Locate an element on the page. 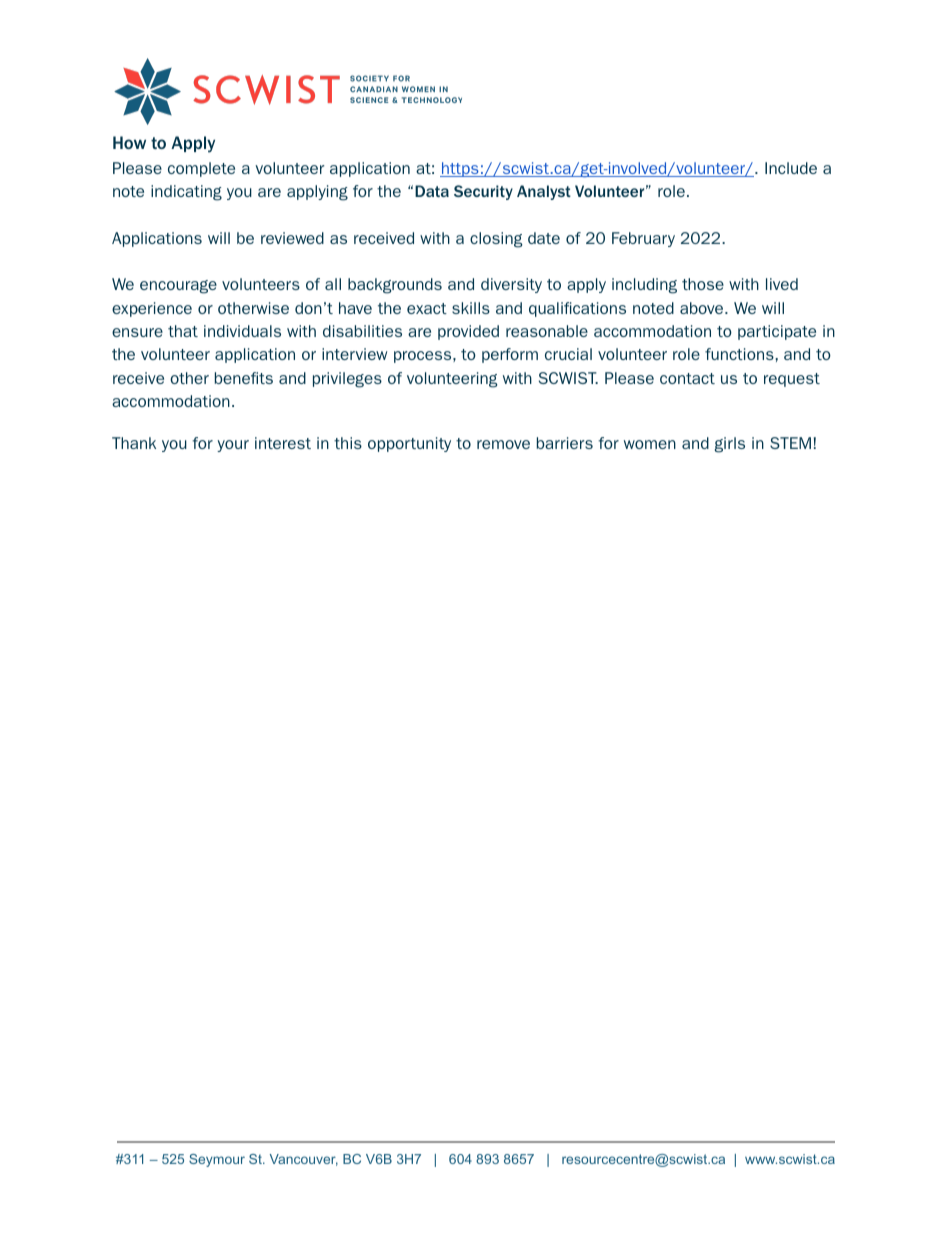 The width and height of the image is (952, 1233). opportunity is located at coordinates (409, 444).
